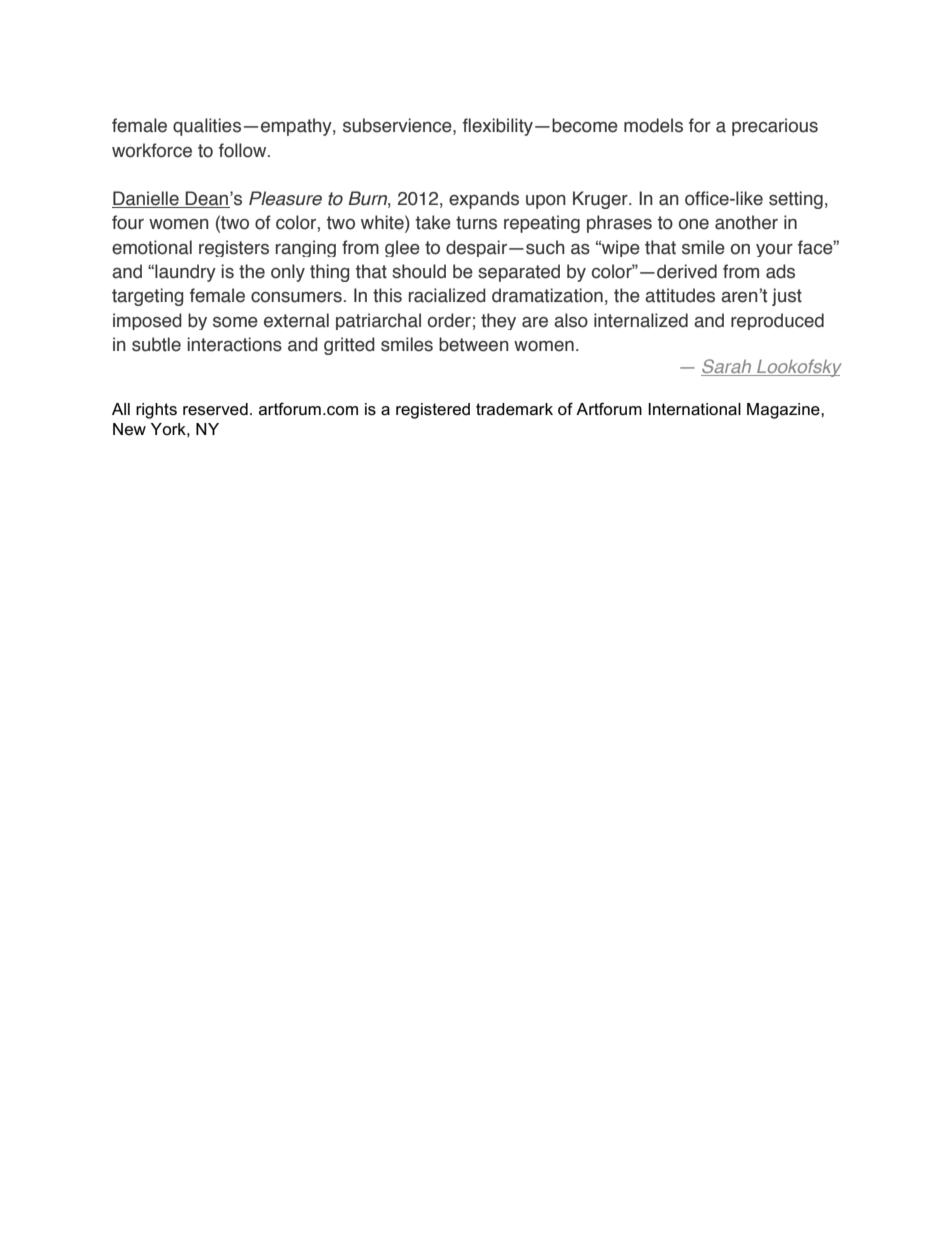  Describe the element at coordinates (484, 200) in the screenshot. I see `expands` at that location.
